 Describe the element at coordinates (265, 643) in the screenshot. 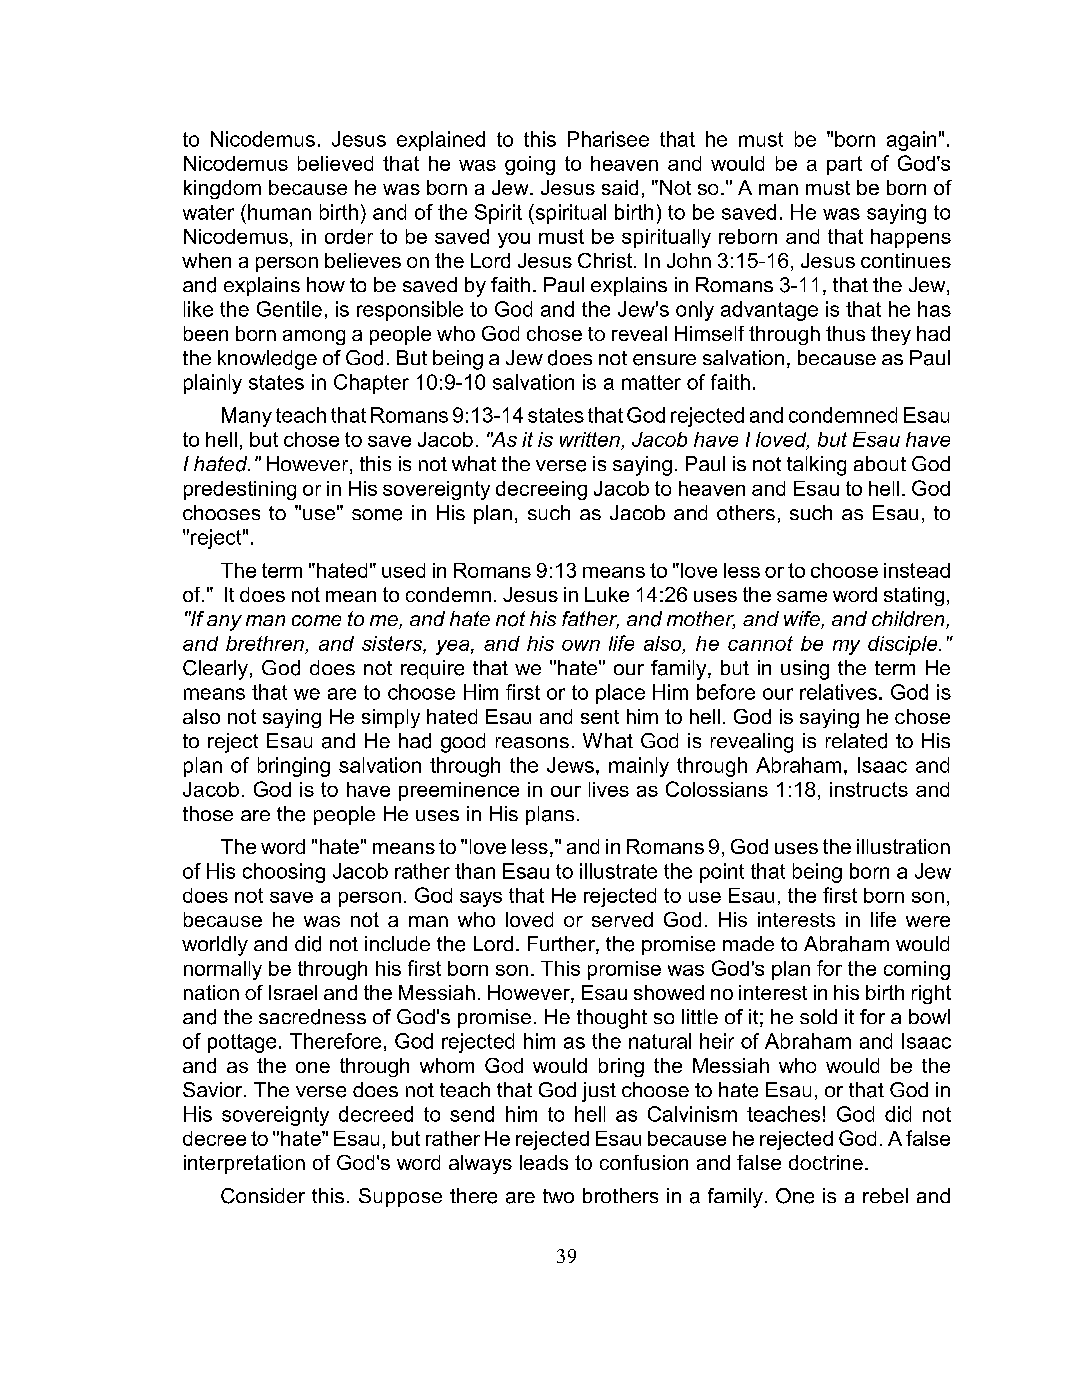

I see `brethren` at that location.
